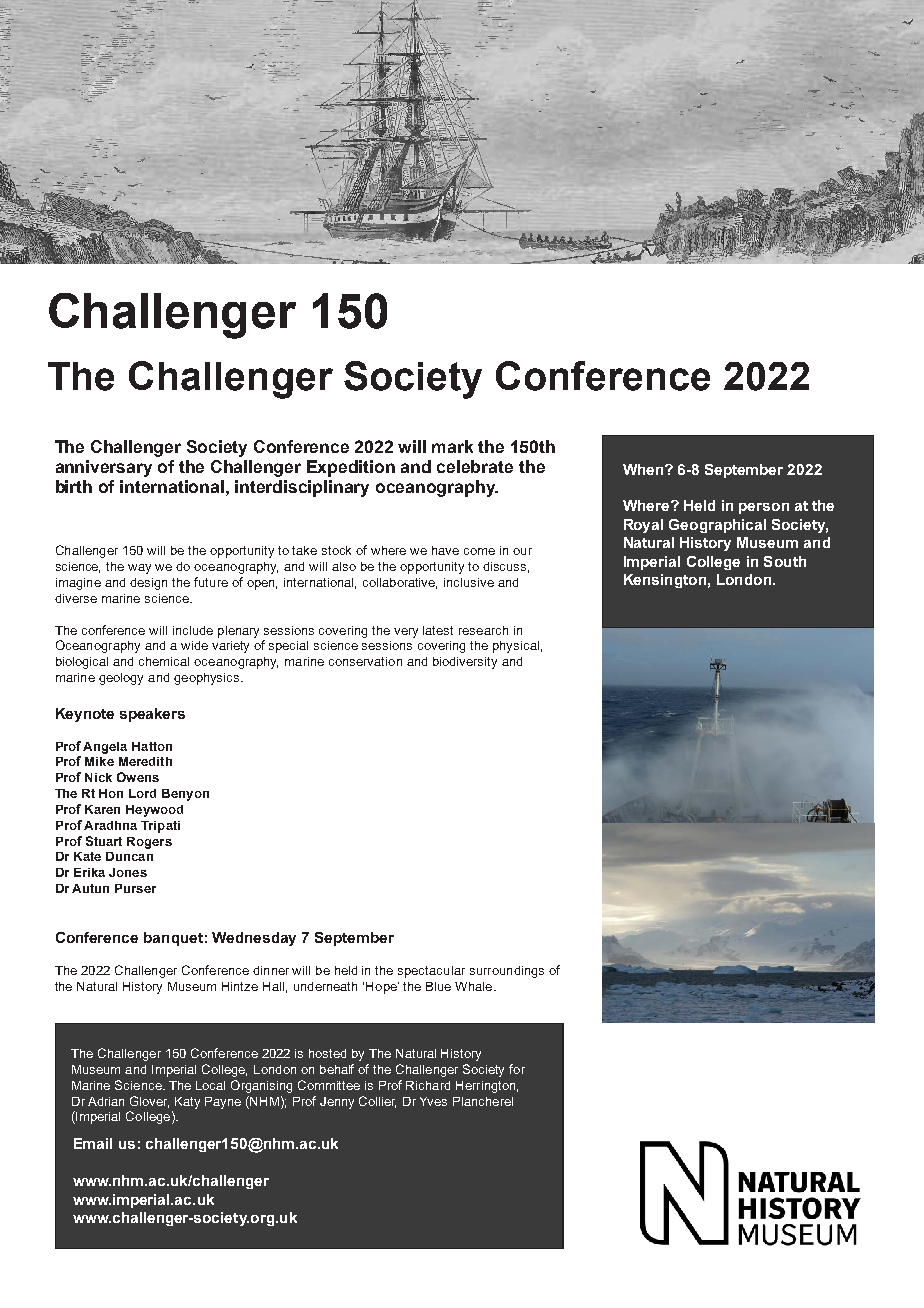 Image resolution: width=924 pixels, height=1308 pixels. Describe the element at coordinates (104, 468) in the page. I see `anniversary` at that location.
